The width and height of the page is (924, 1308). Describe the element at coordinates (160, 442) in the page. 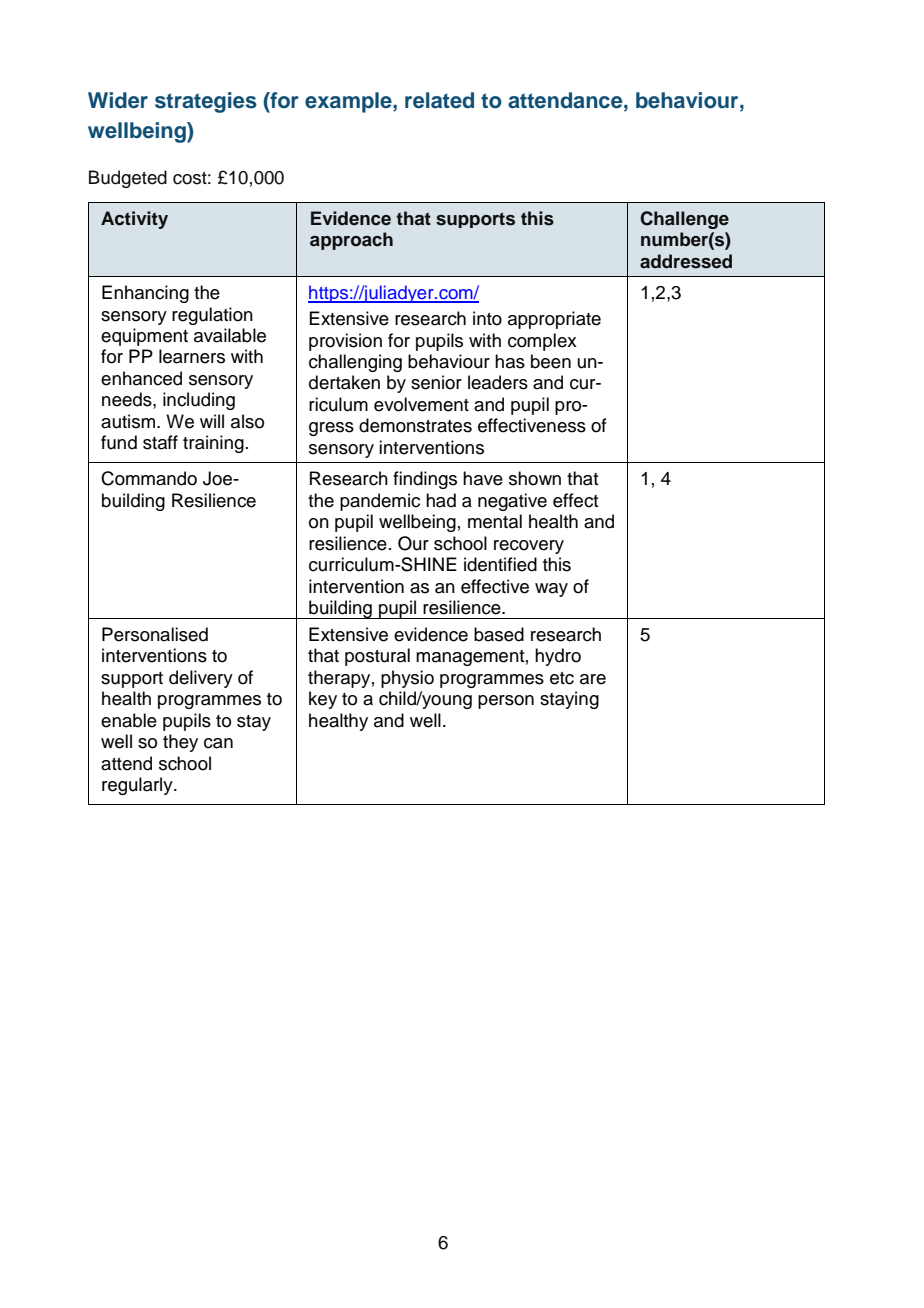

I see `staff` at that location.
